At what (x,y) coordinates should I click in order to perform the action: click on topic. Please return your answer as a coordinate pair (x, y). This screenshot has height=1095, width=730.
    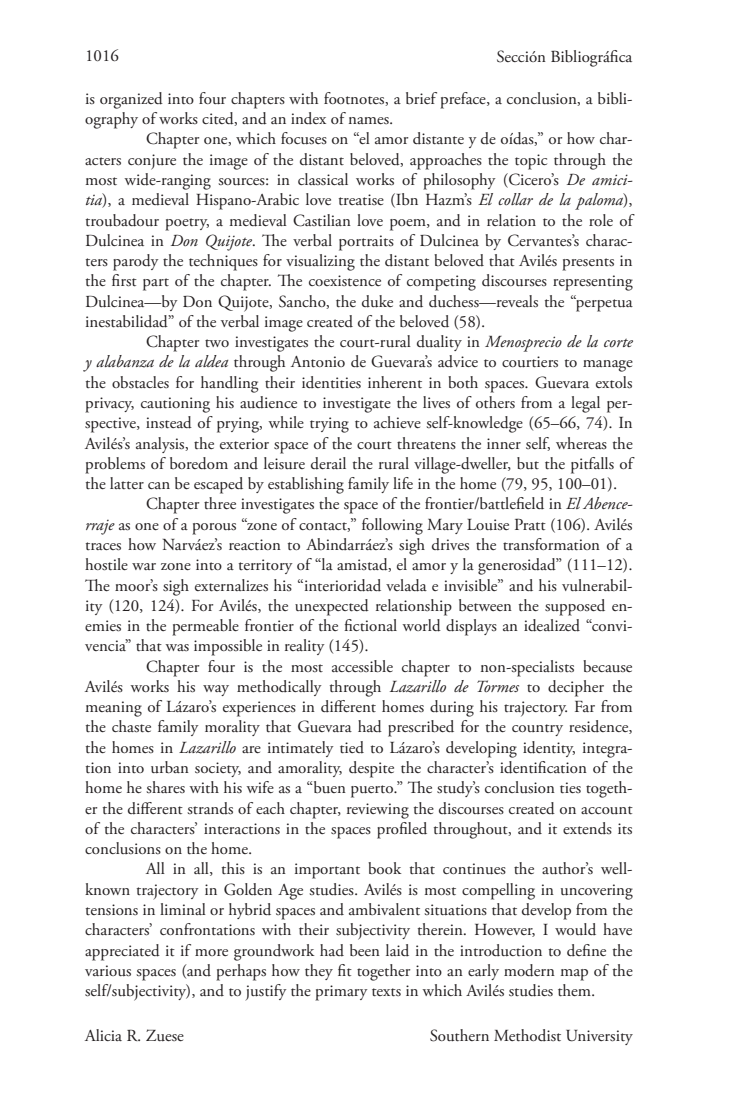
    Looking at the image, I should click on (531, 162).
